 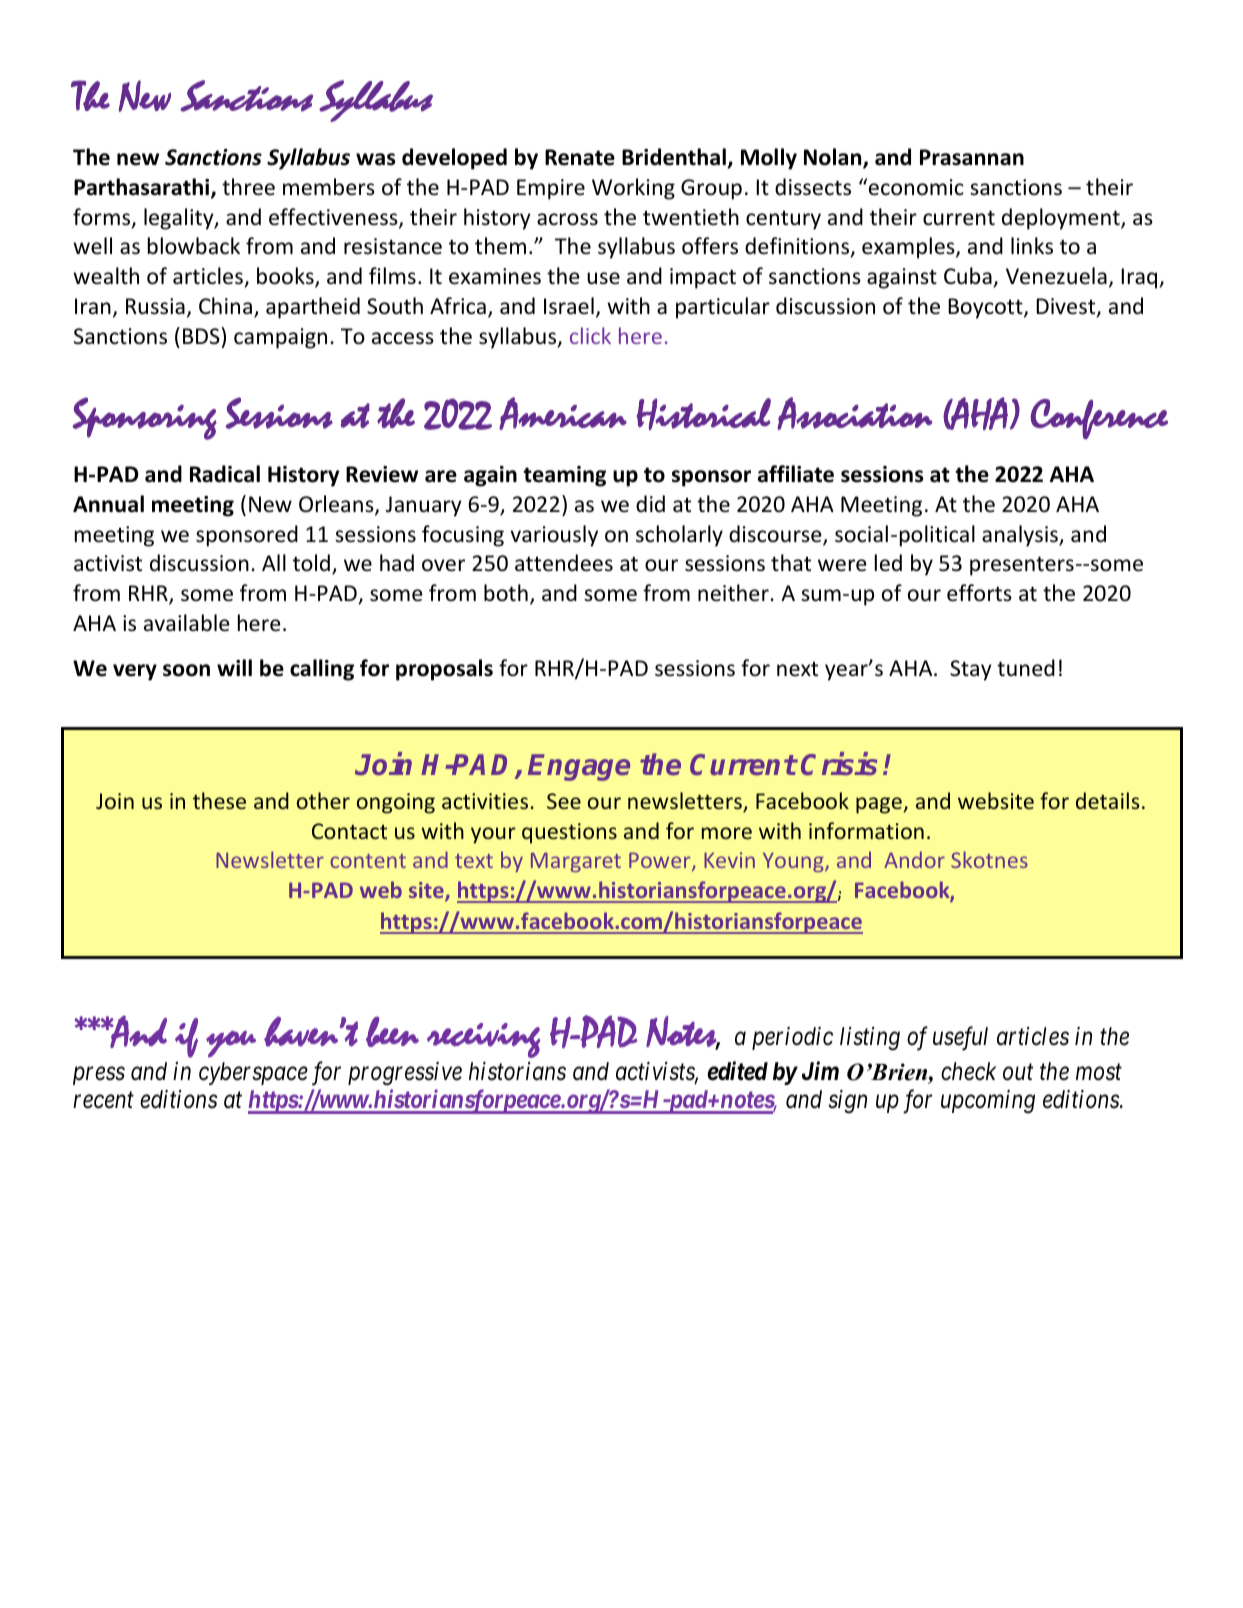 I want to click on edited, so click(x=737, y=1071).
